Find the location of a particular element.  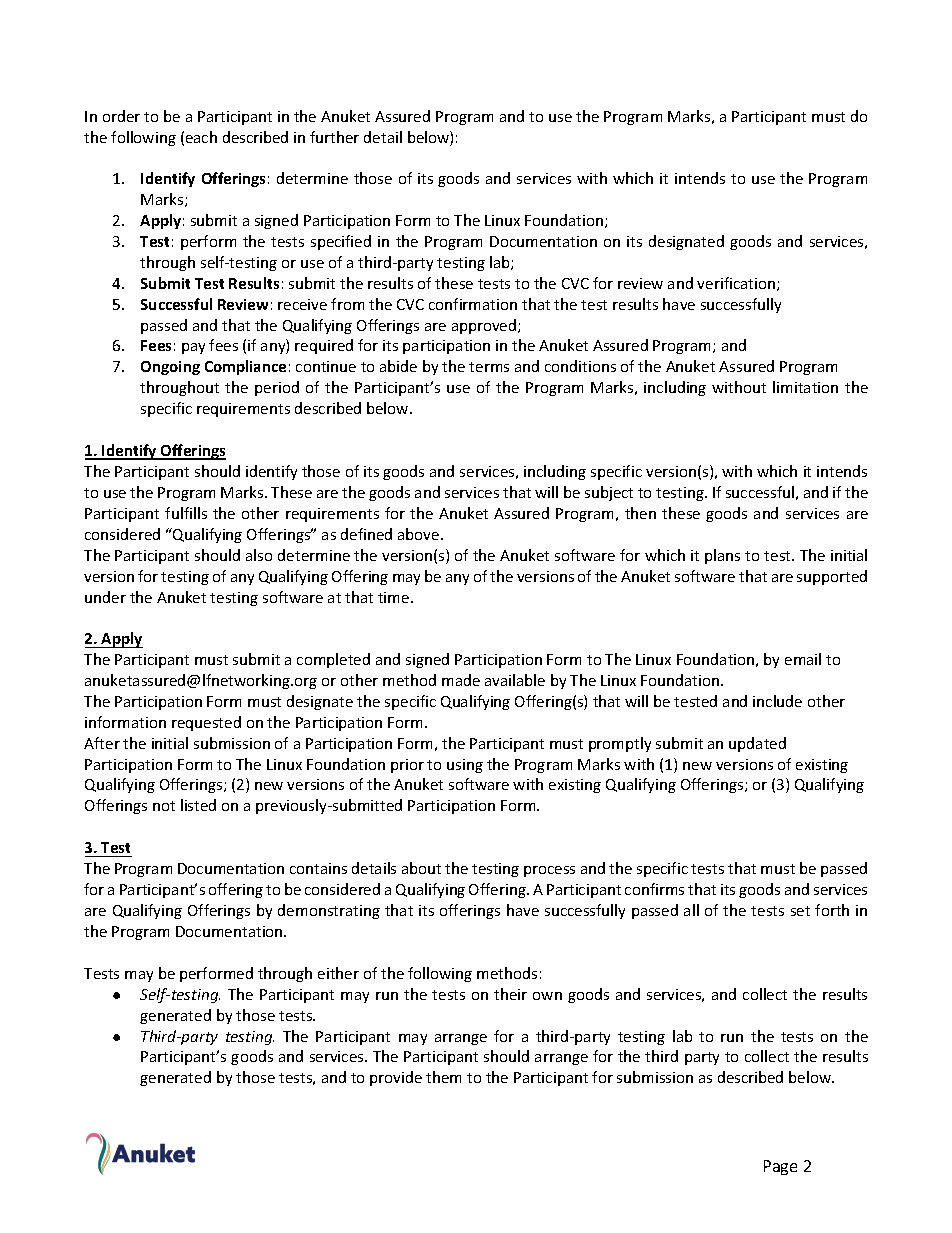

each is located at coordinates (201, 137).
